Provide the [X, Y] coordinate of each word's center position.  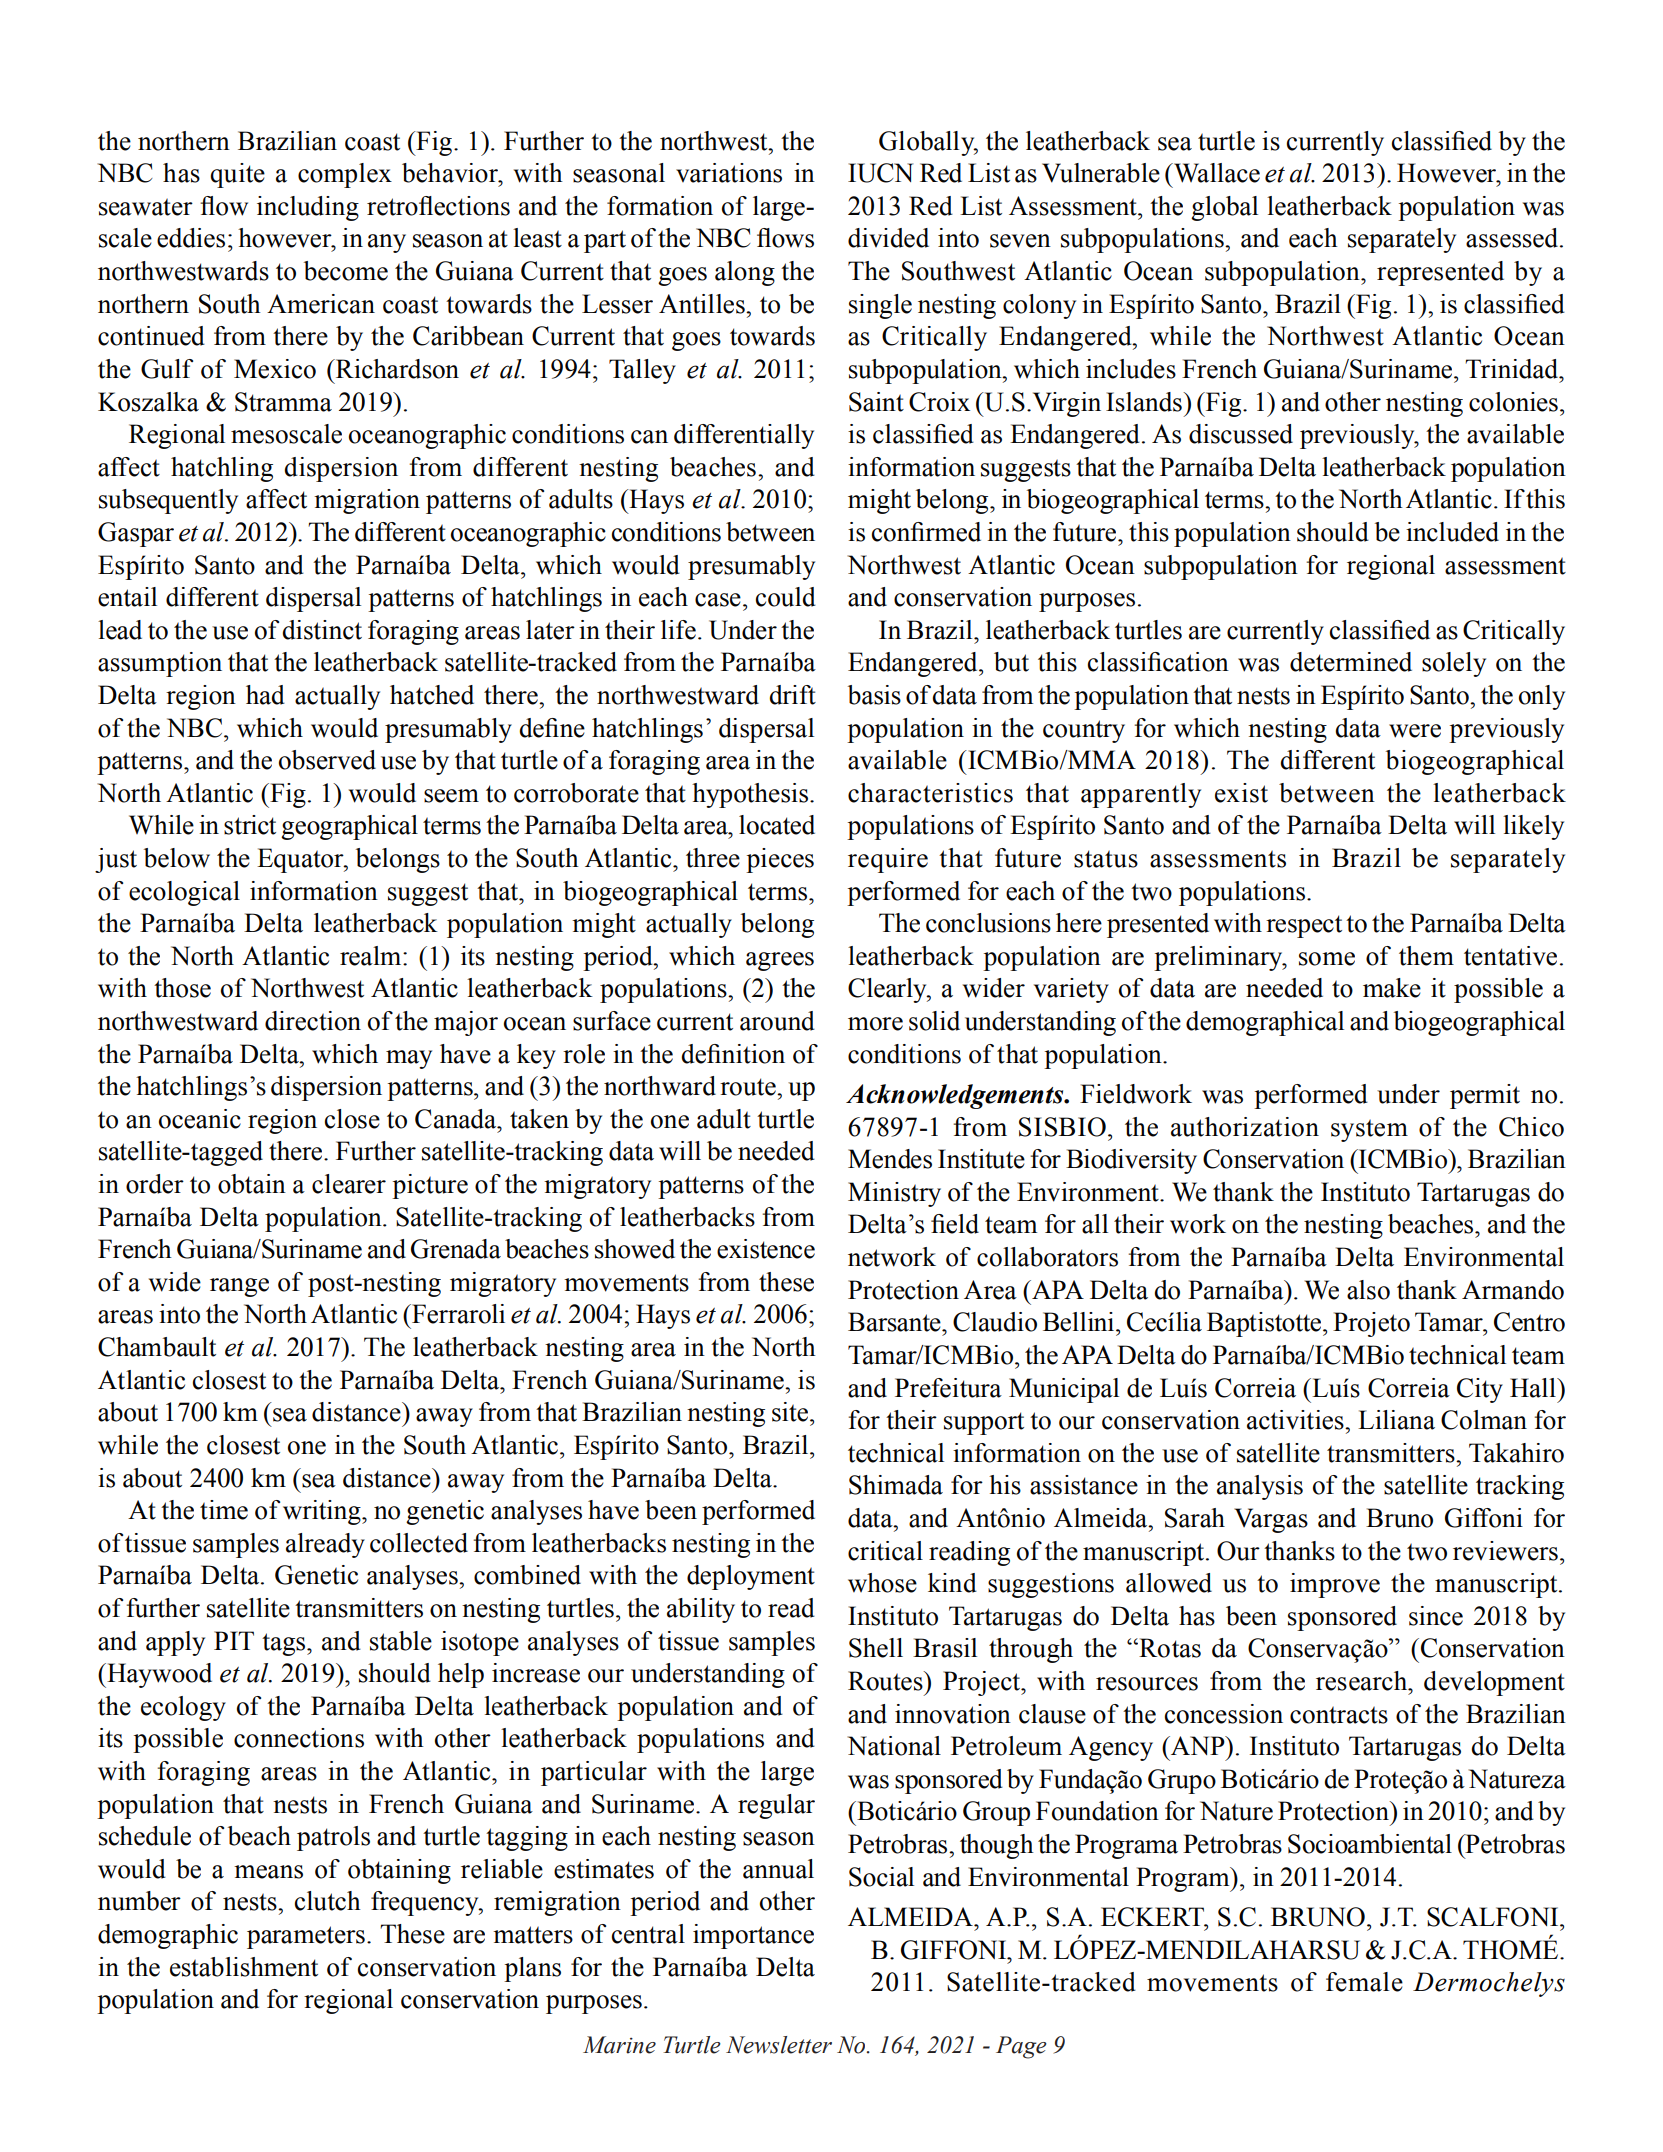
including [308, 208]
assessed [1513, 238]
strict [250, 825]
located [777, 825]
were [1415, 731]
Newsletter [779, 2045]
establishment [244, 1967]
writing [323, 1512]
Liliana [1396, 1420]
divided [888, 238]
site [790, 1412]
